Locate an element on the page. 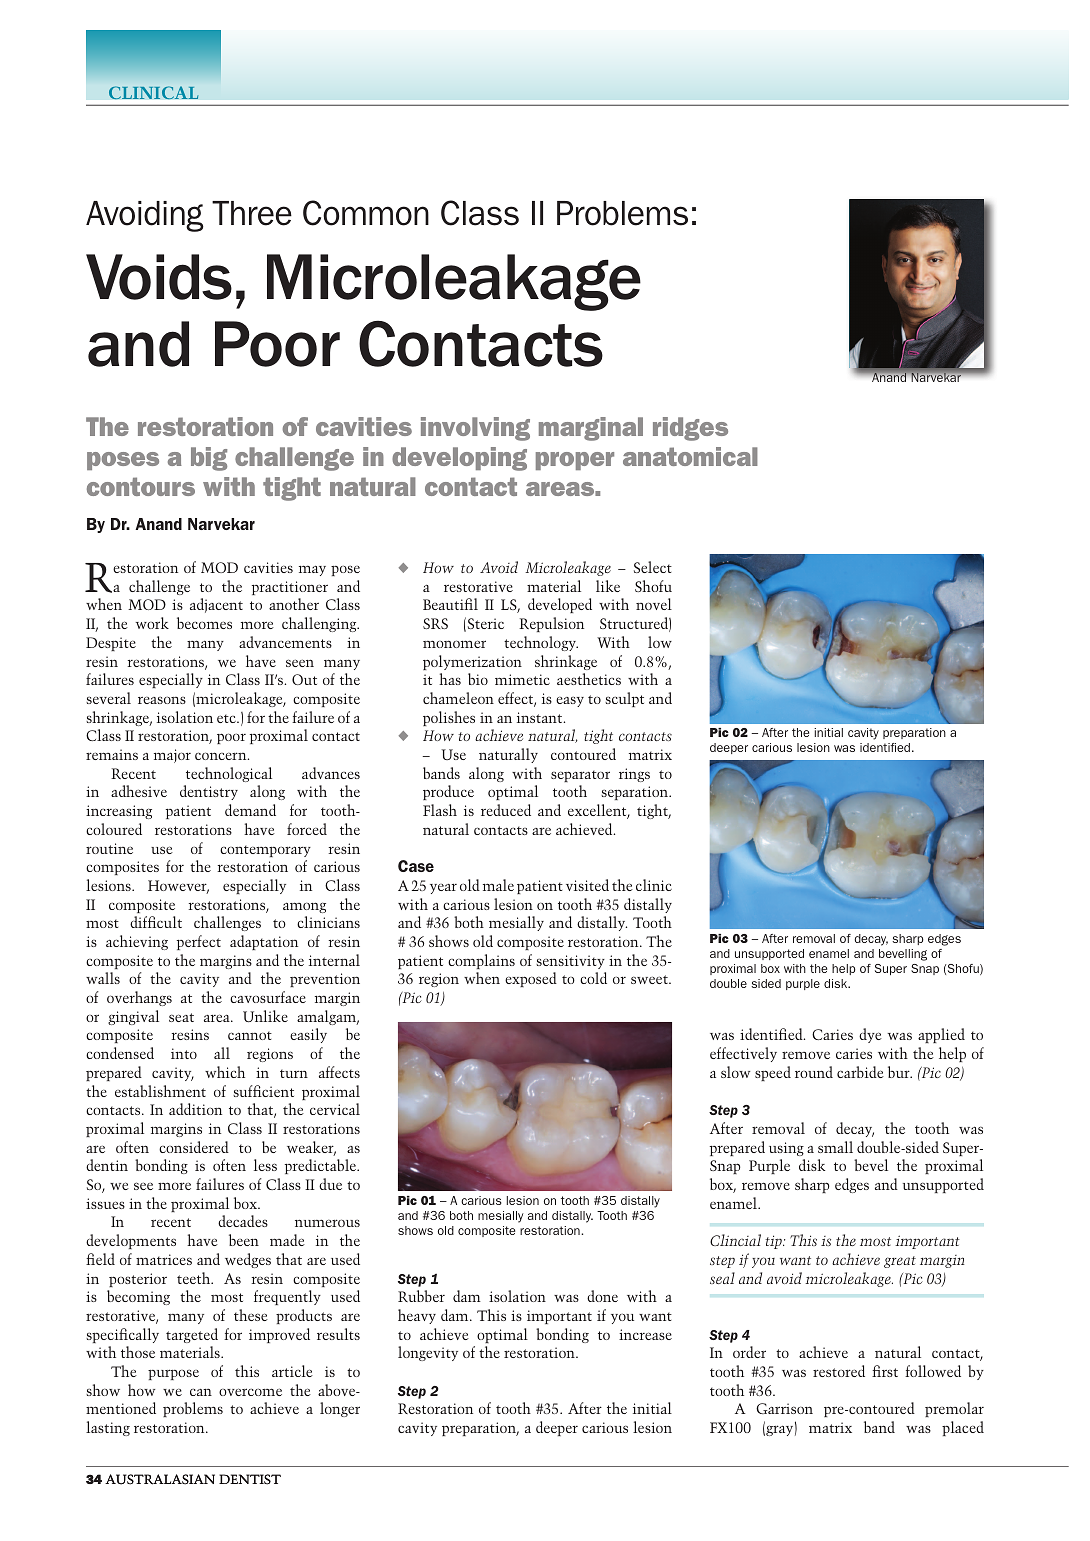  ridges is located at coordinates (690, 429).
